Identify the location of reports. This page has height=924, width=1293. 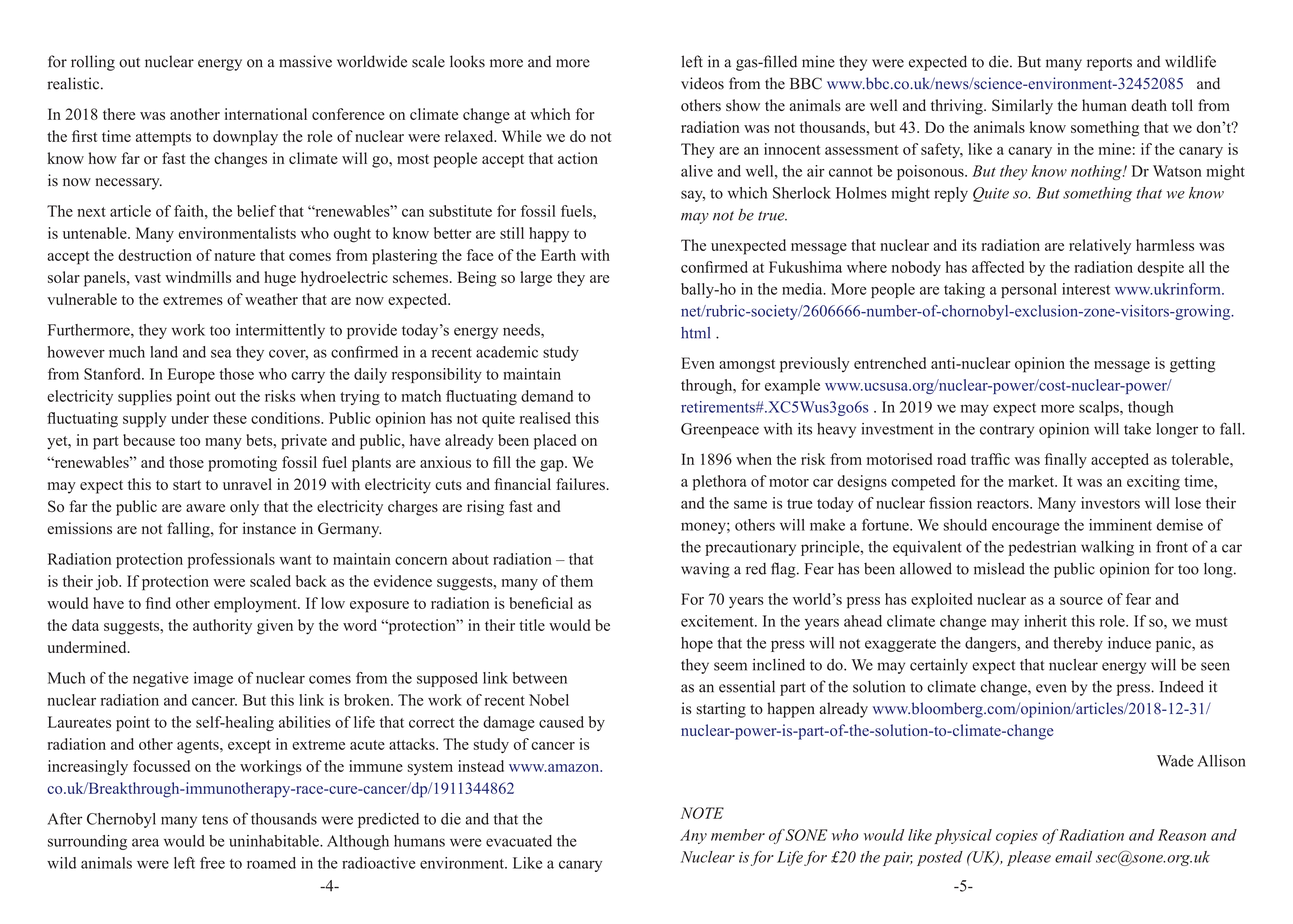
(1109, 64).
